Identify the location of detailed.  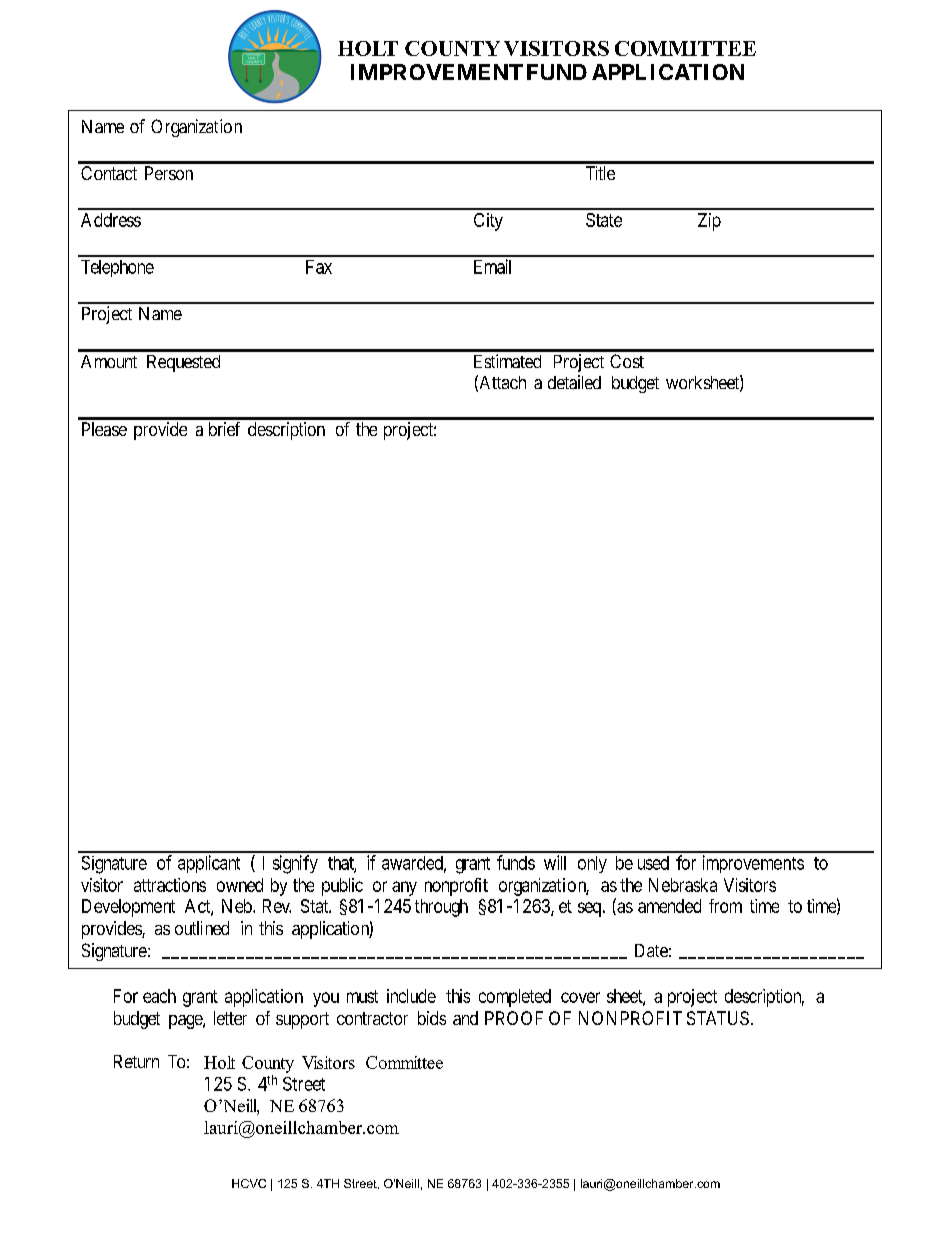
(574, 382).
